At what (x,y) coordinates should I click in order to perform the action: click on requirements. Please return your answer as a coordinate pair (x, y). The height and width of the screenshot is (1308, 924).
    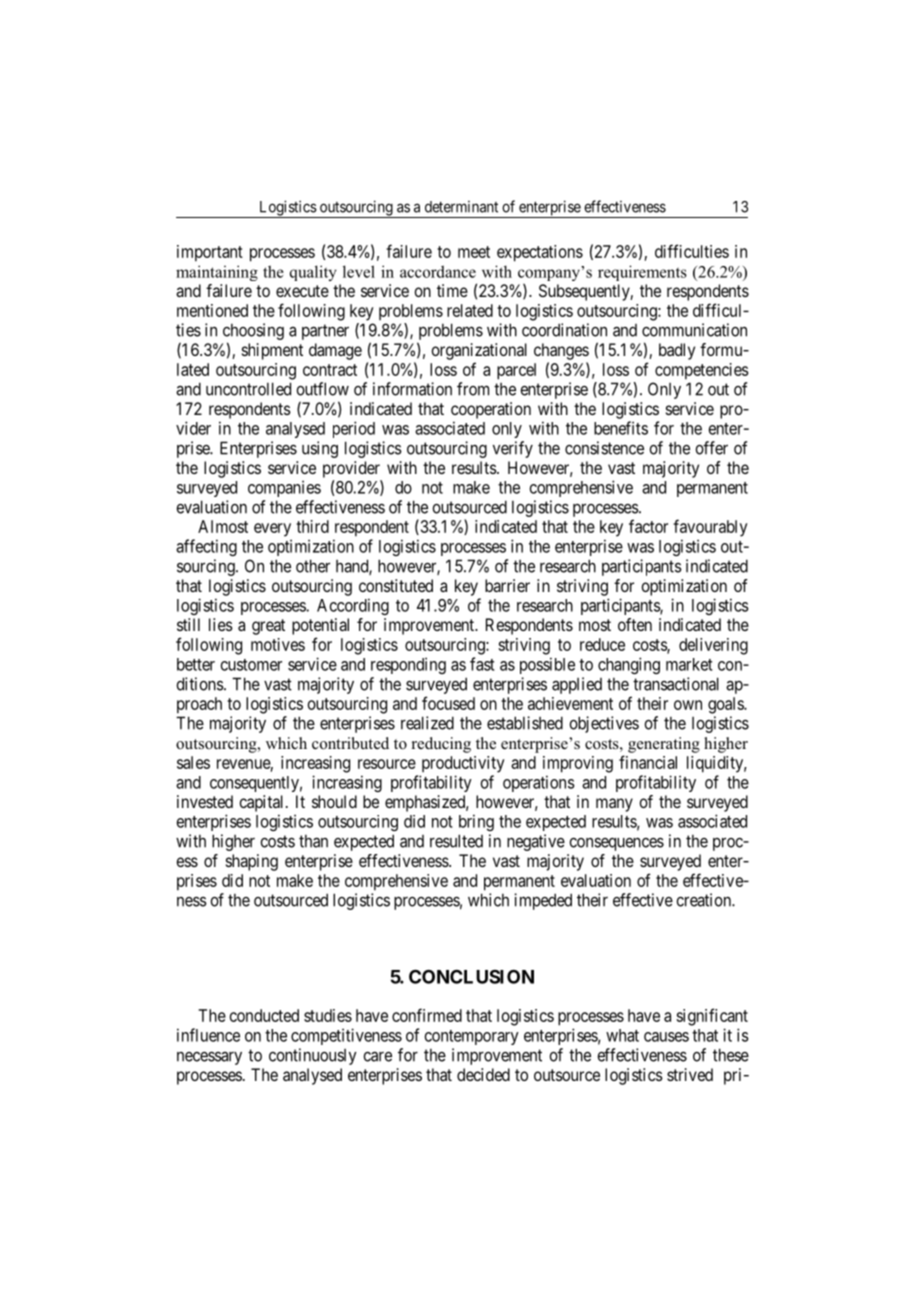
    Looking at the image, I should click on (642, 273).
